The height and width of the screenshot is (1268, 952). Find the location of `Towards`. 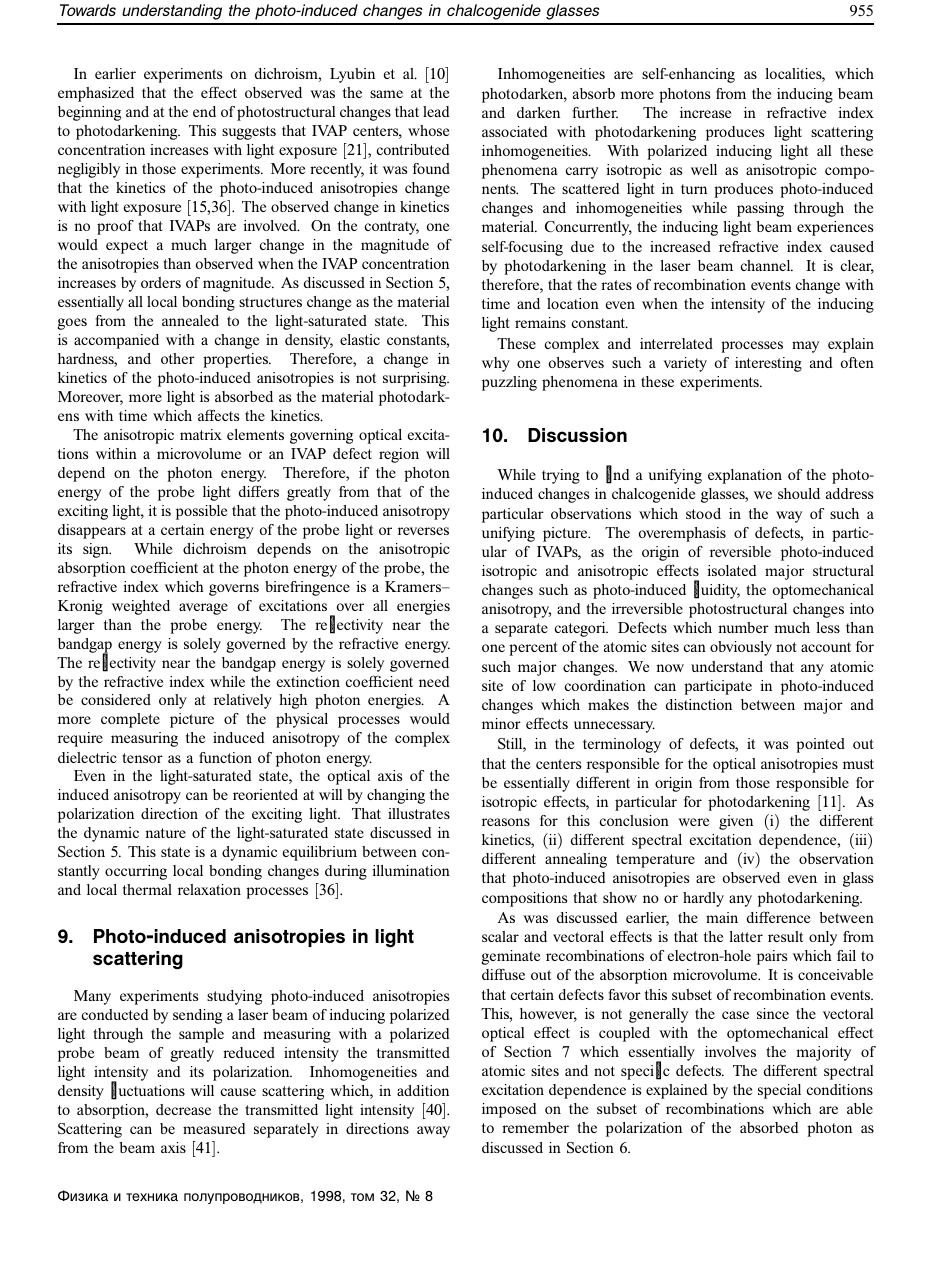

Towards is located at coordinates (88, 10).
